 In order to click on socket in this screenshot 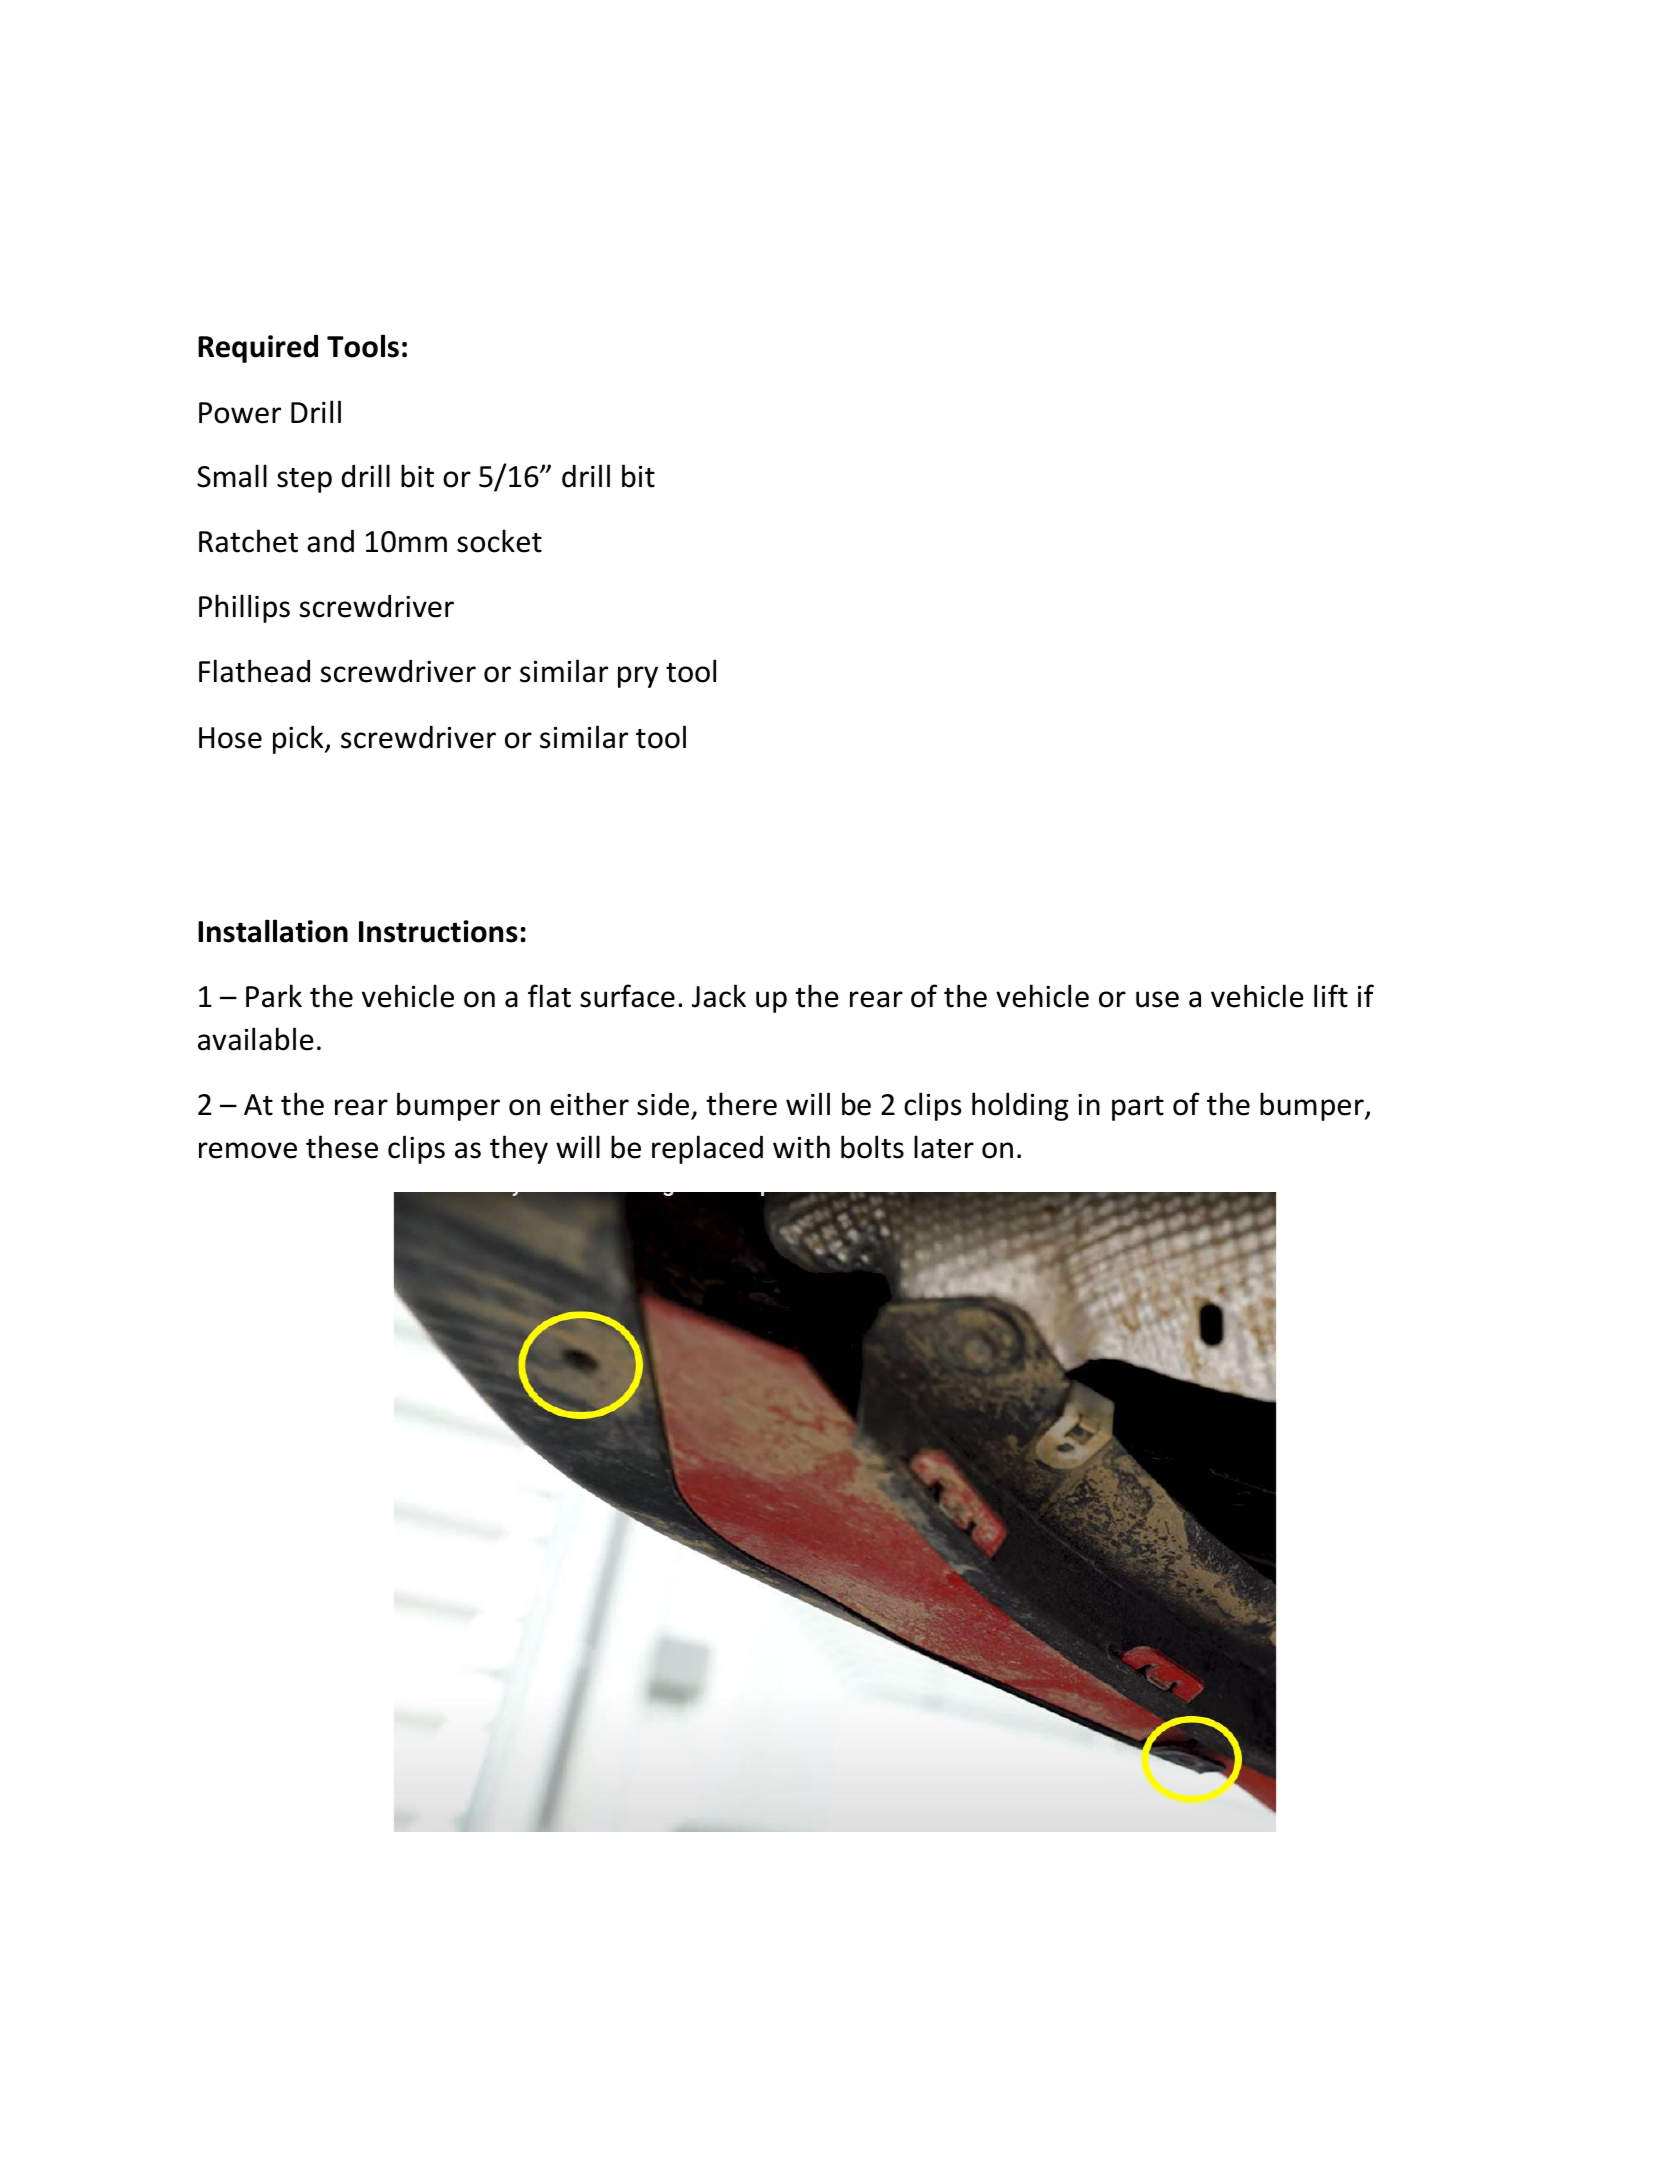, I will do `click(499, 541)`.
